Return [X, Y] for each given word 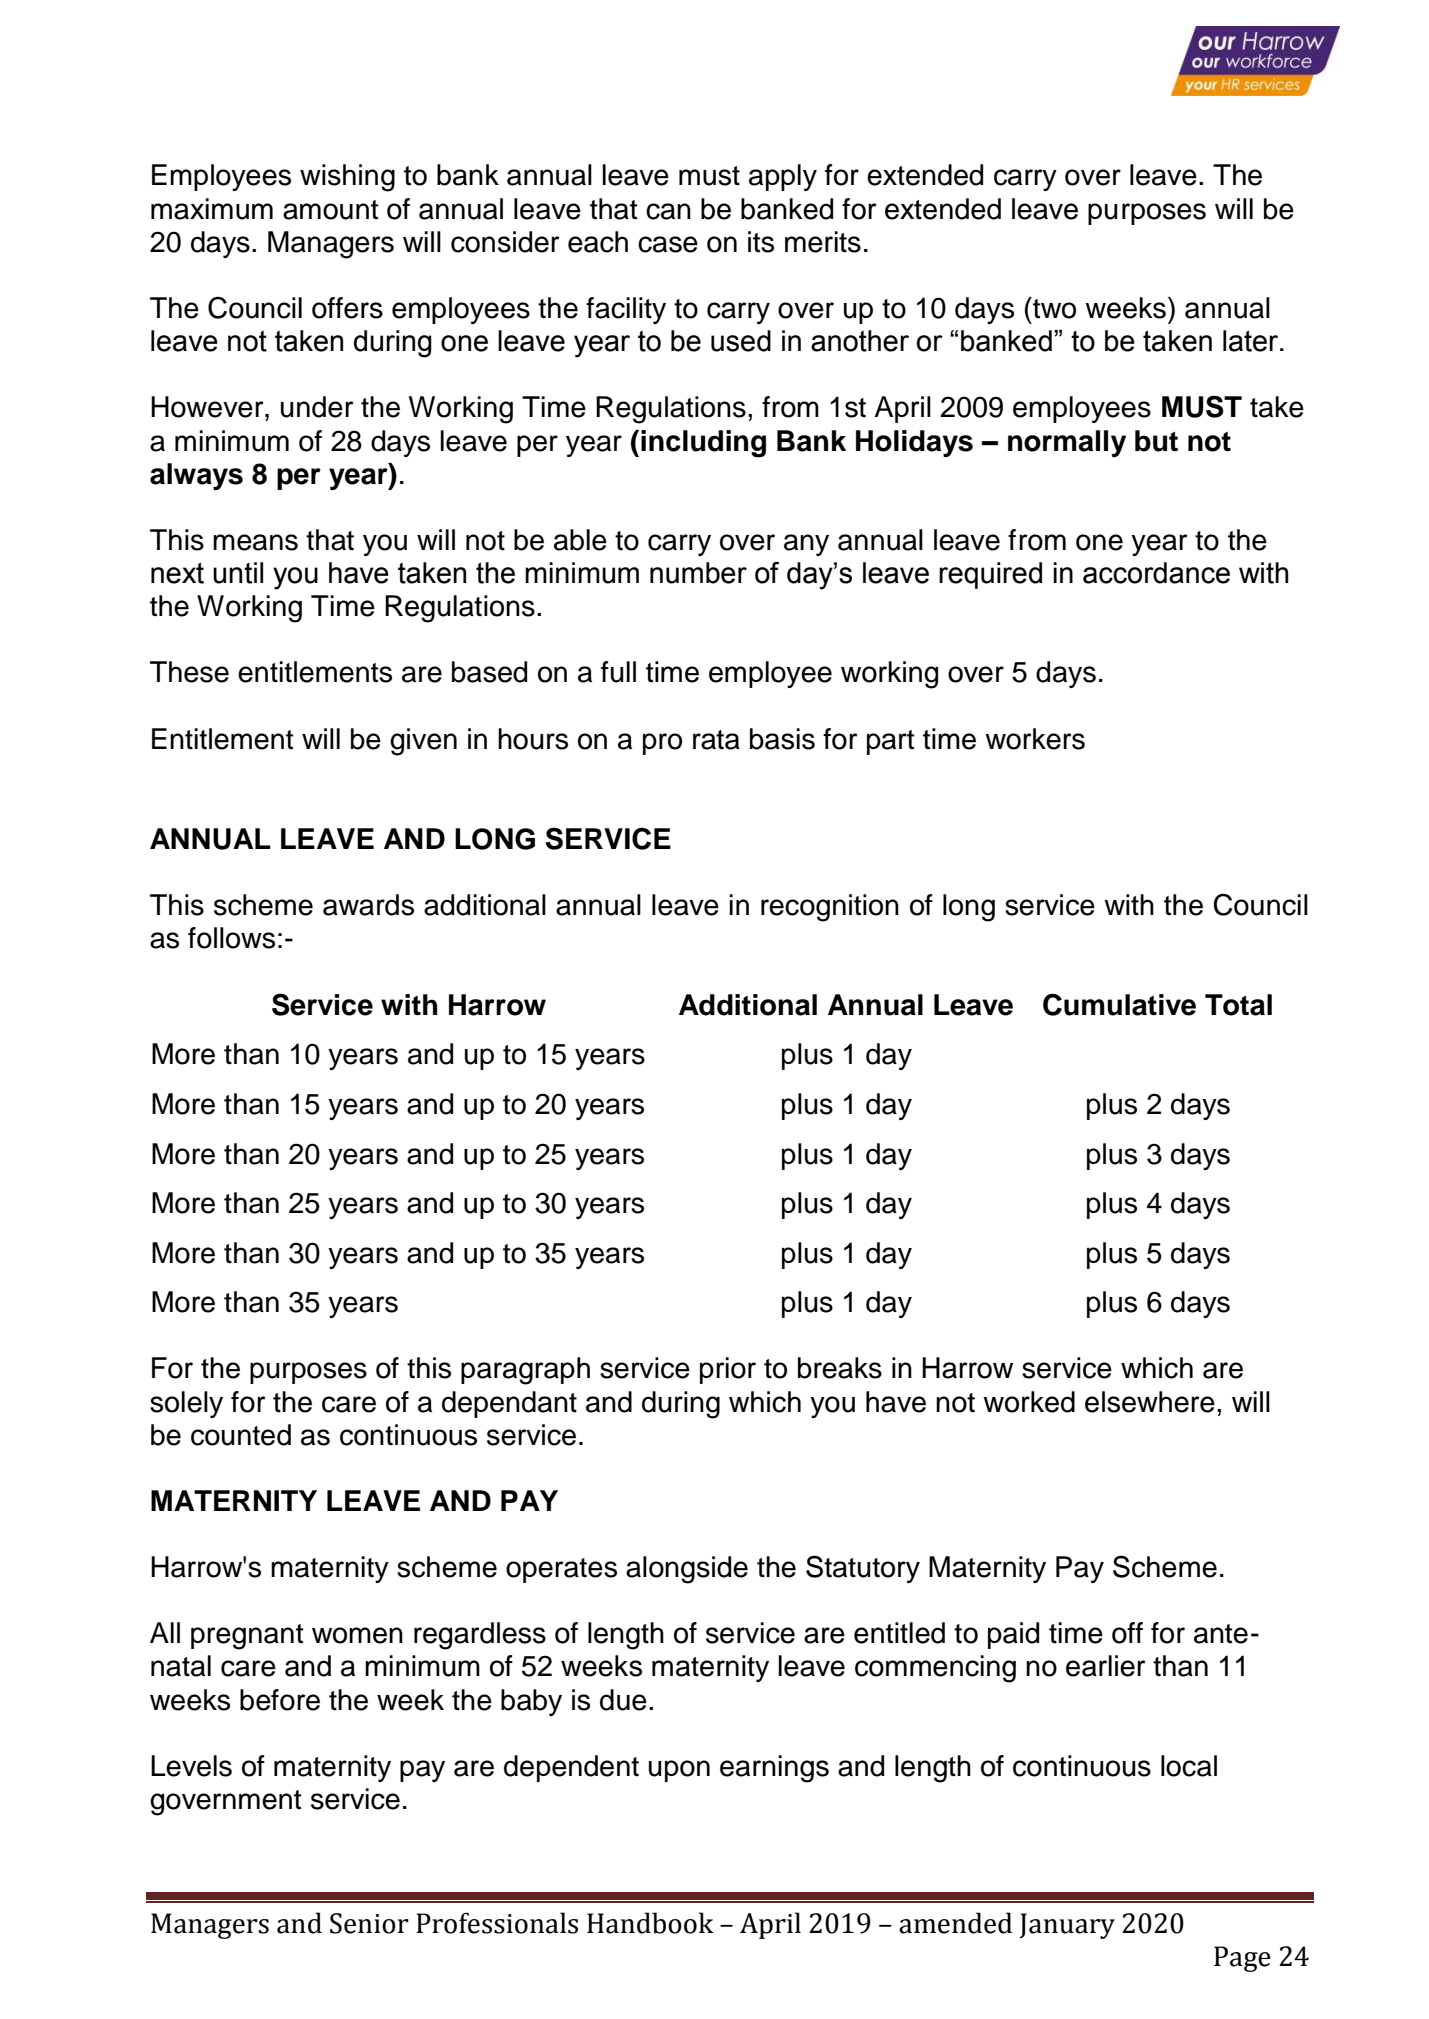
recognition [830, 908]
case [668, 244]
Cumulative [1119, 1004]
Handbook [650, 1923]
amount [331, 210]
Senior [369, 1923]
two [1053, 308]
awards [368, 905]
